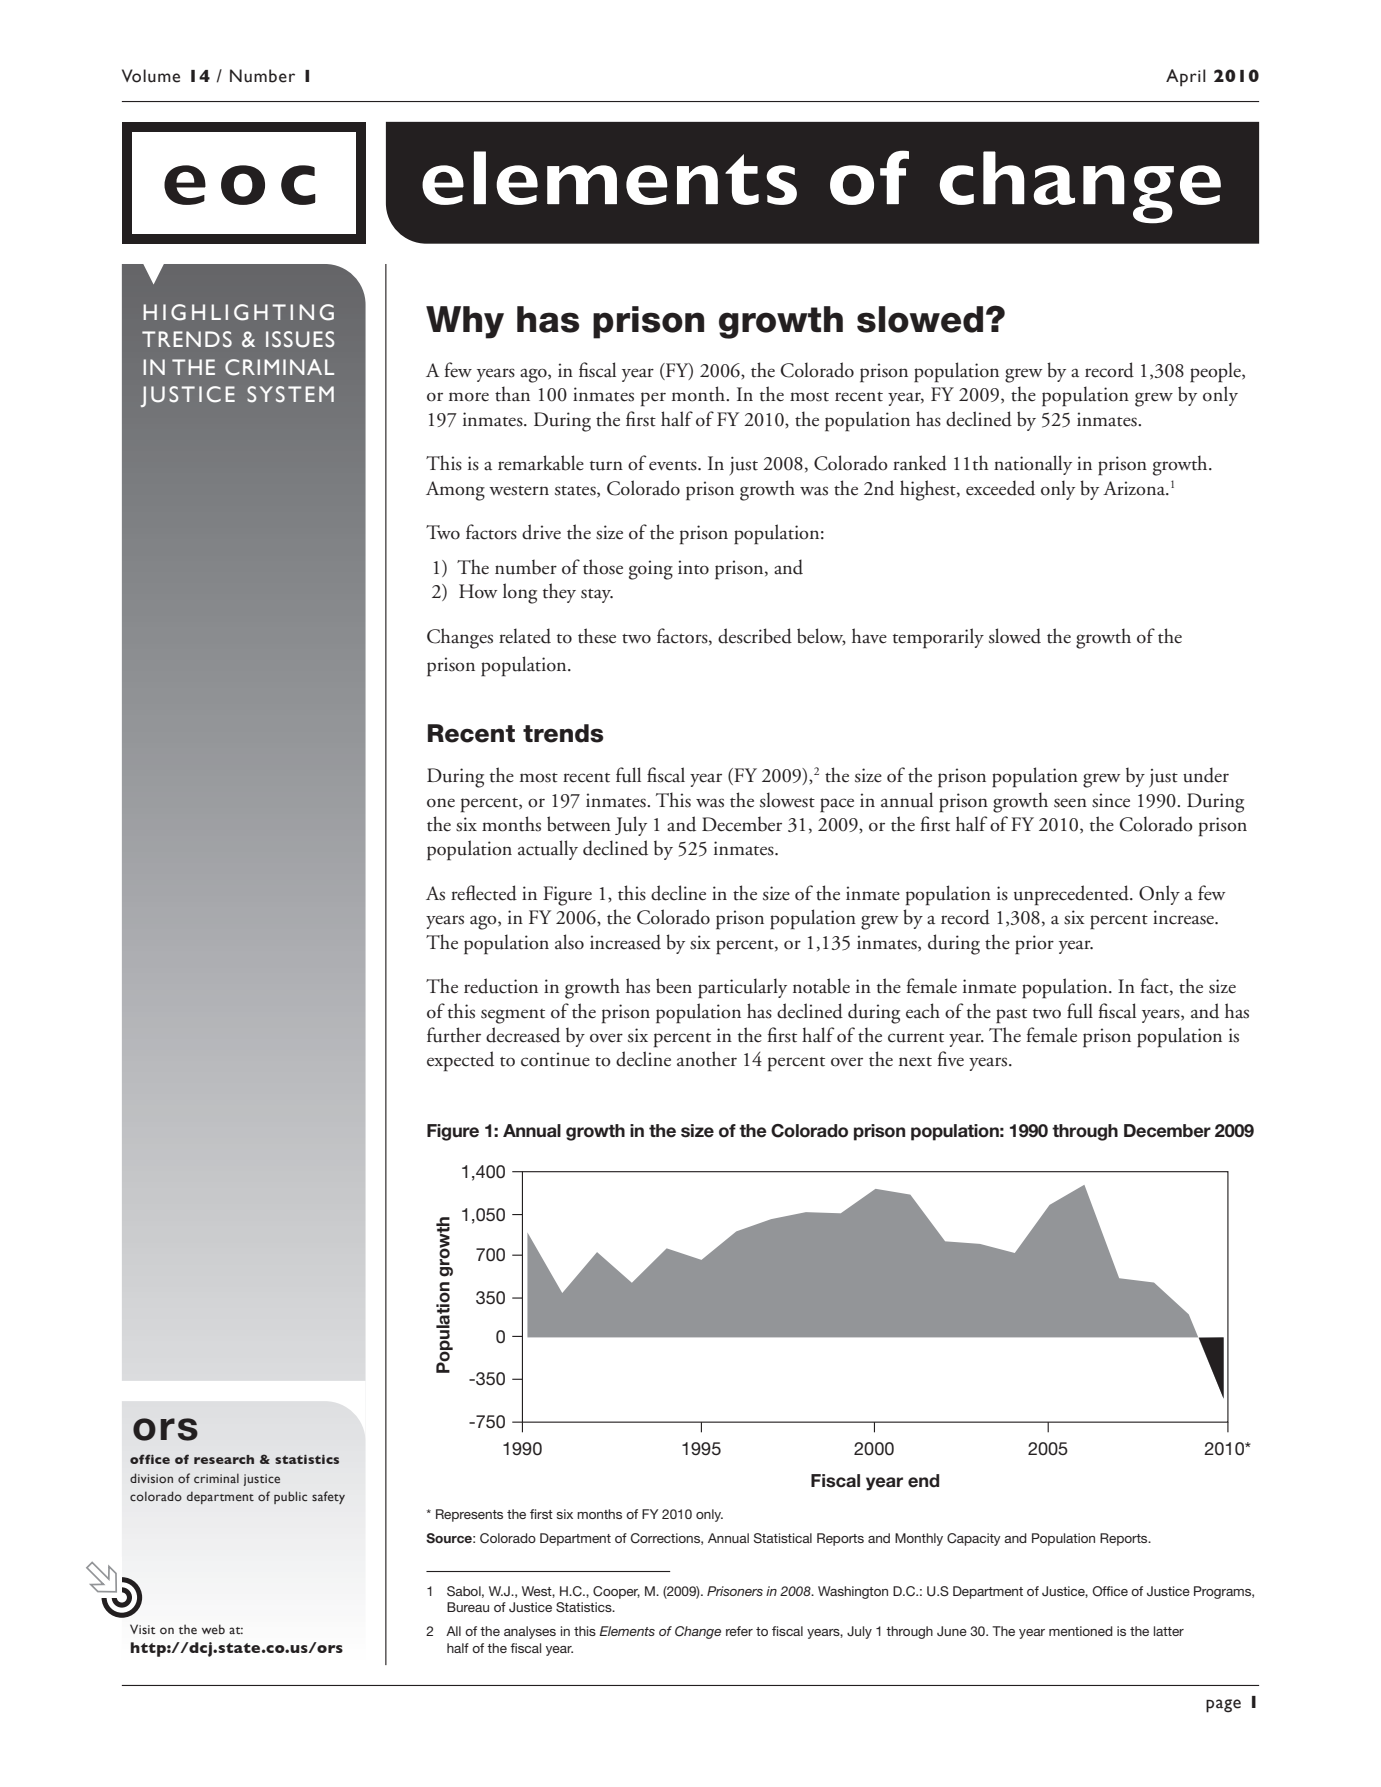 This image has width=1381, height=1787. What do you see at coordinates (484, 893) in the image?
I see `reflected` at bounding box center [484, 893].
